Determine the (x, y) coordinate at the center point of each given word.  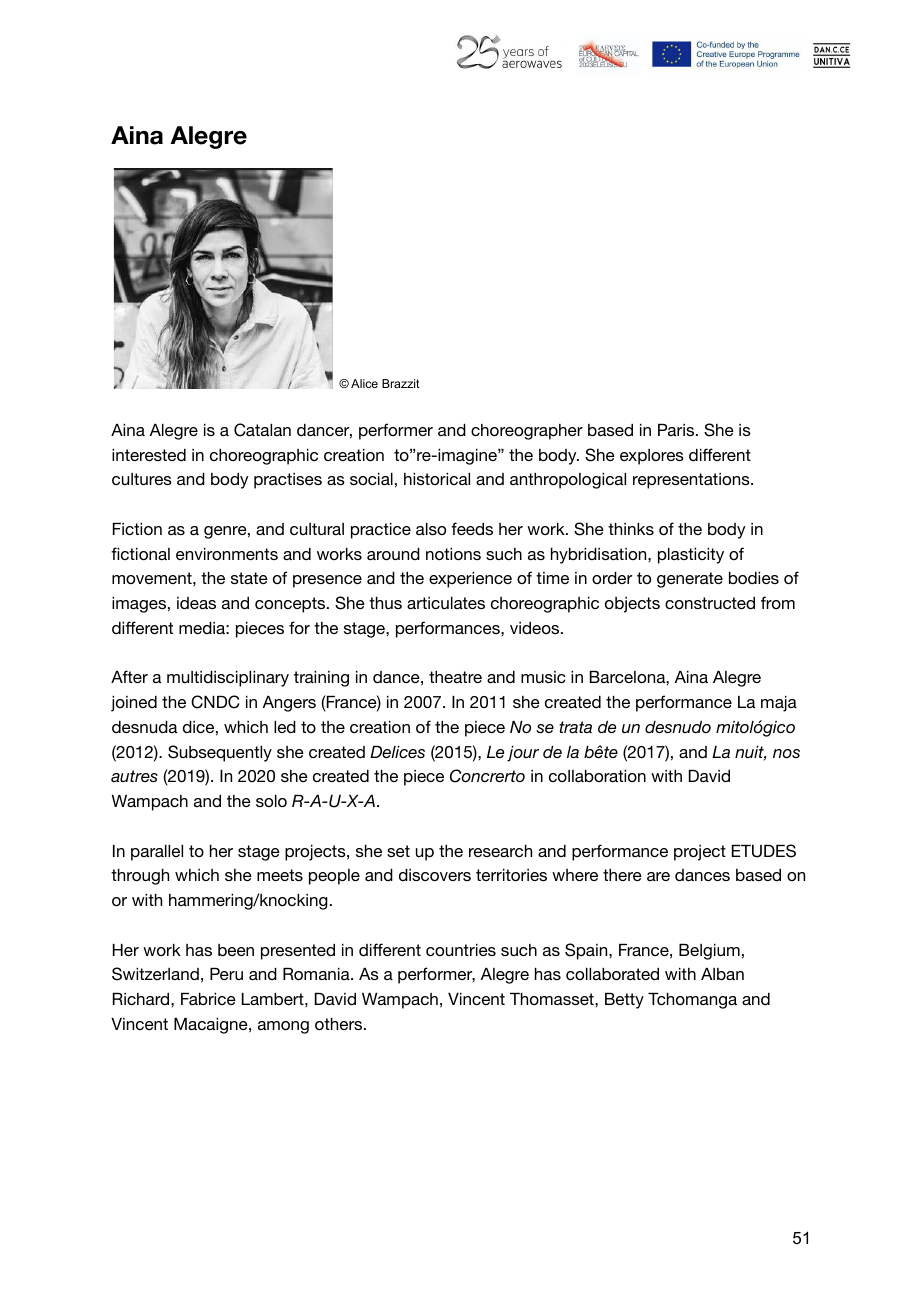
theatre (455, 677)
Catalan (262, 430)
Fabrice (208, 999)
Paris (677, 430)
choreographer (527, 432)
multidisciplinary (228, 679)
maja (779, 704)
